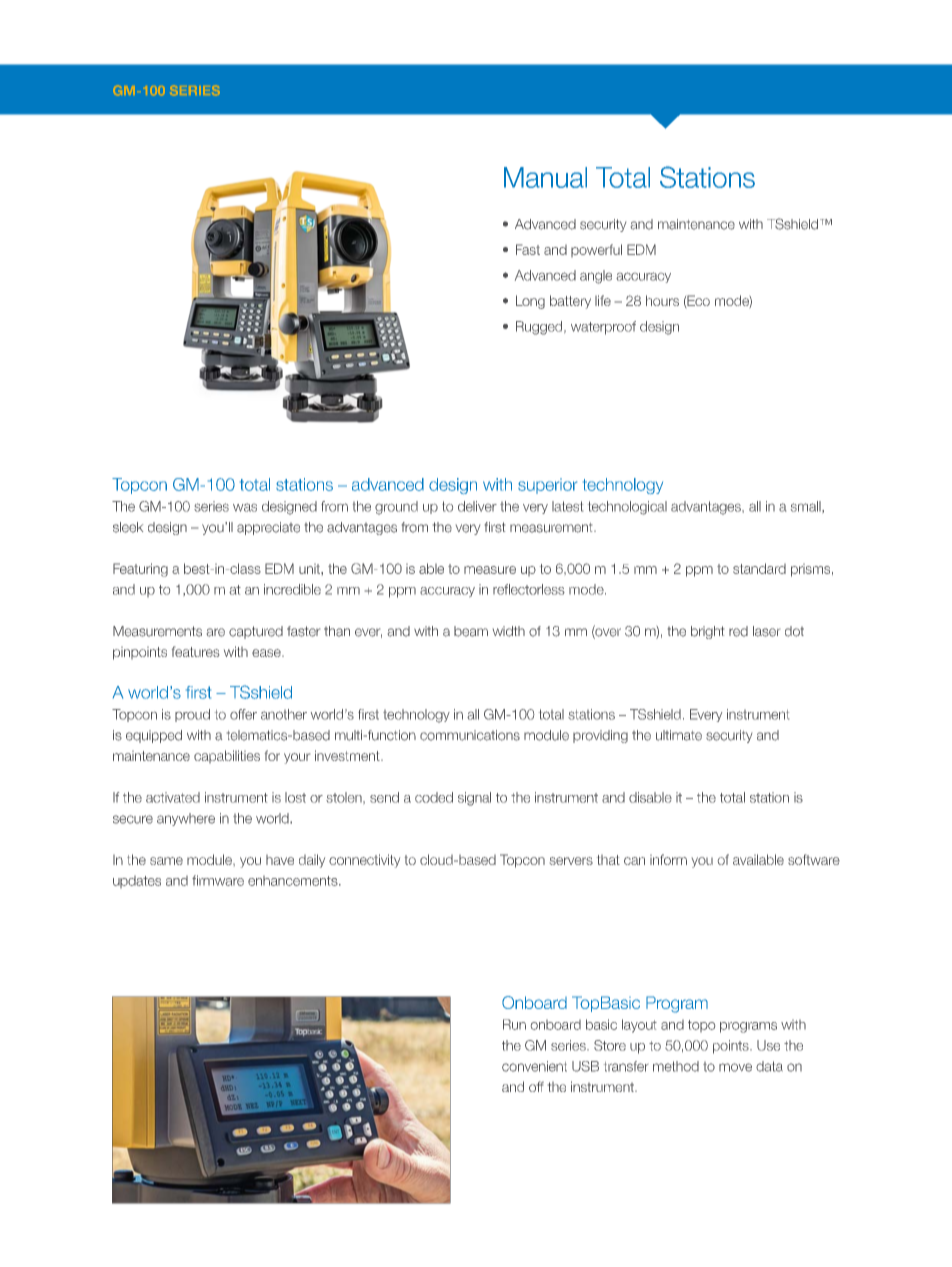 The image size is (952, 1267). I want to click on hours, so click(662, 300).
